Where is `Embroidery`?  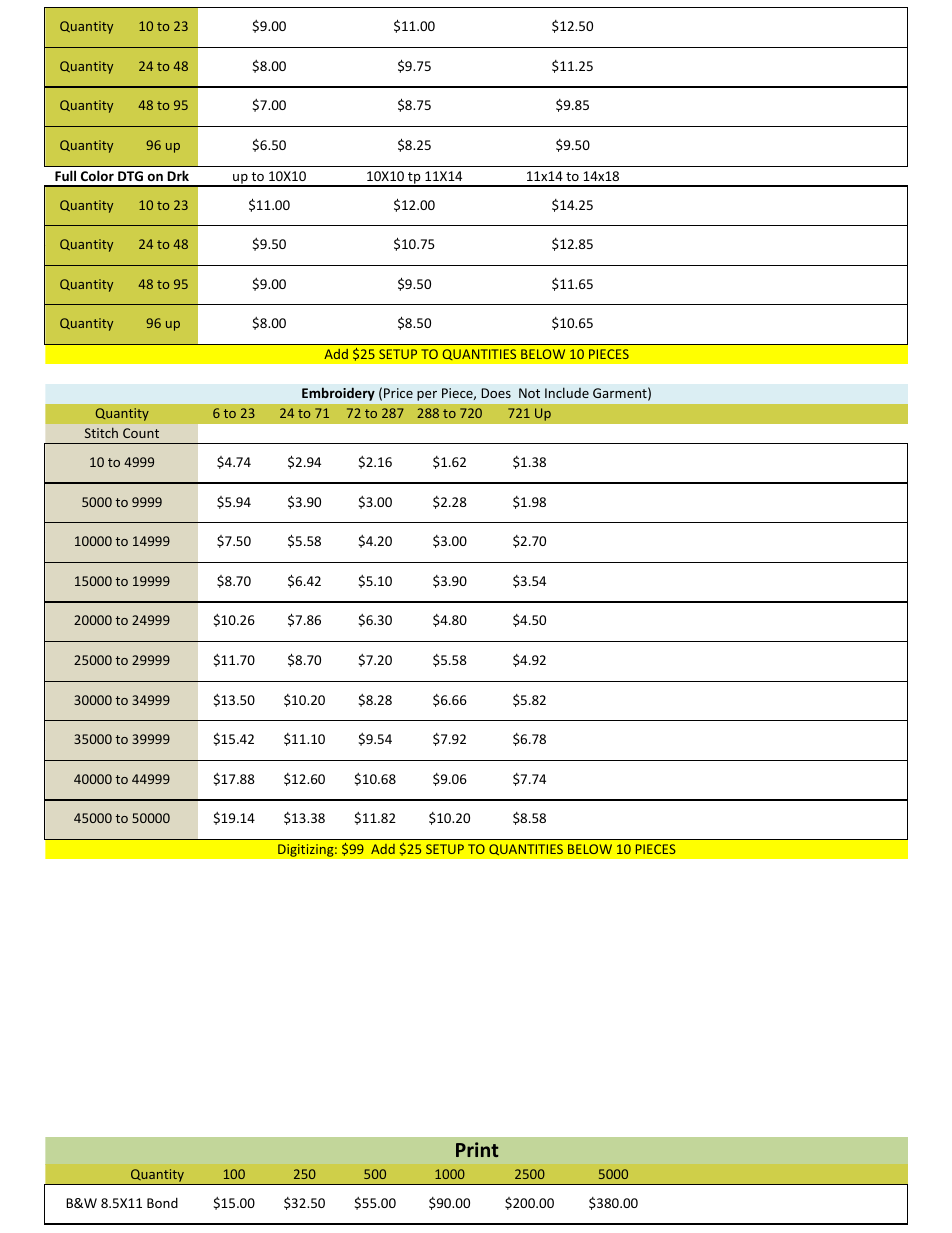
Embroidery is located at coordinates (338, 394).
